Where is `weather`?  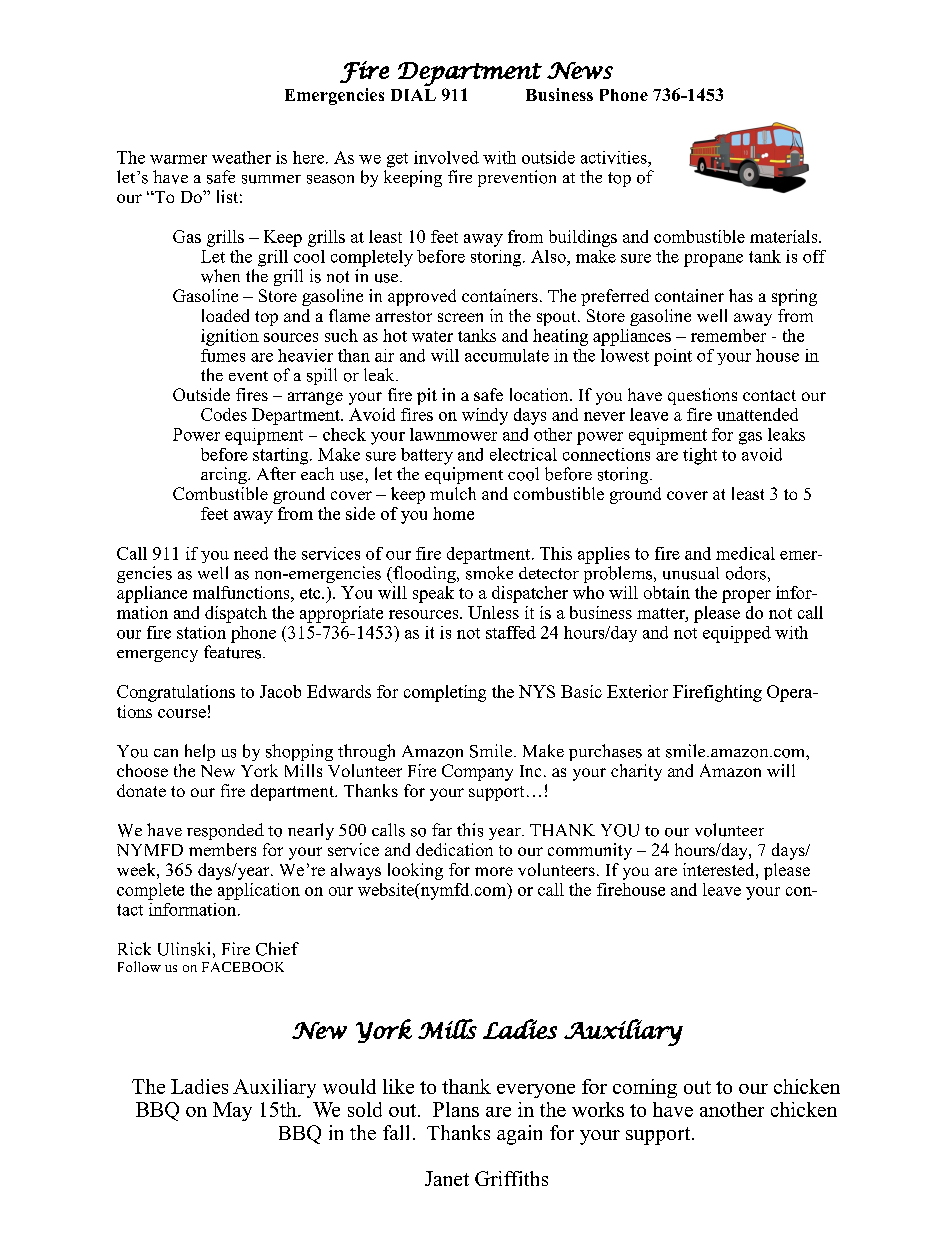 weather is located at coordinates (241, 157).
